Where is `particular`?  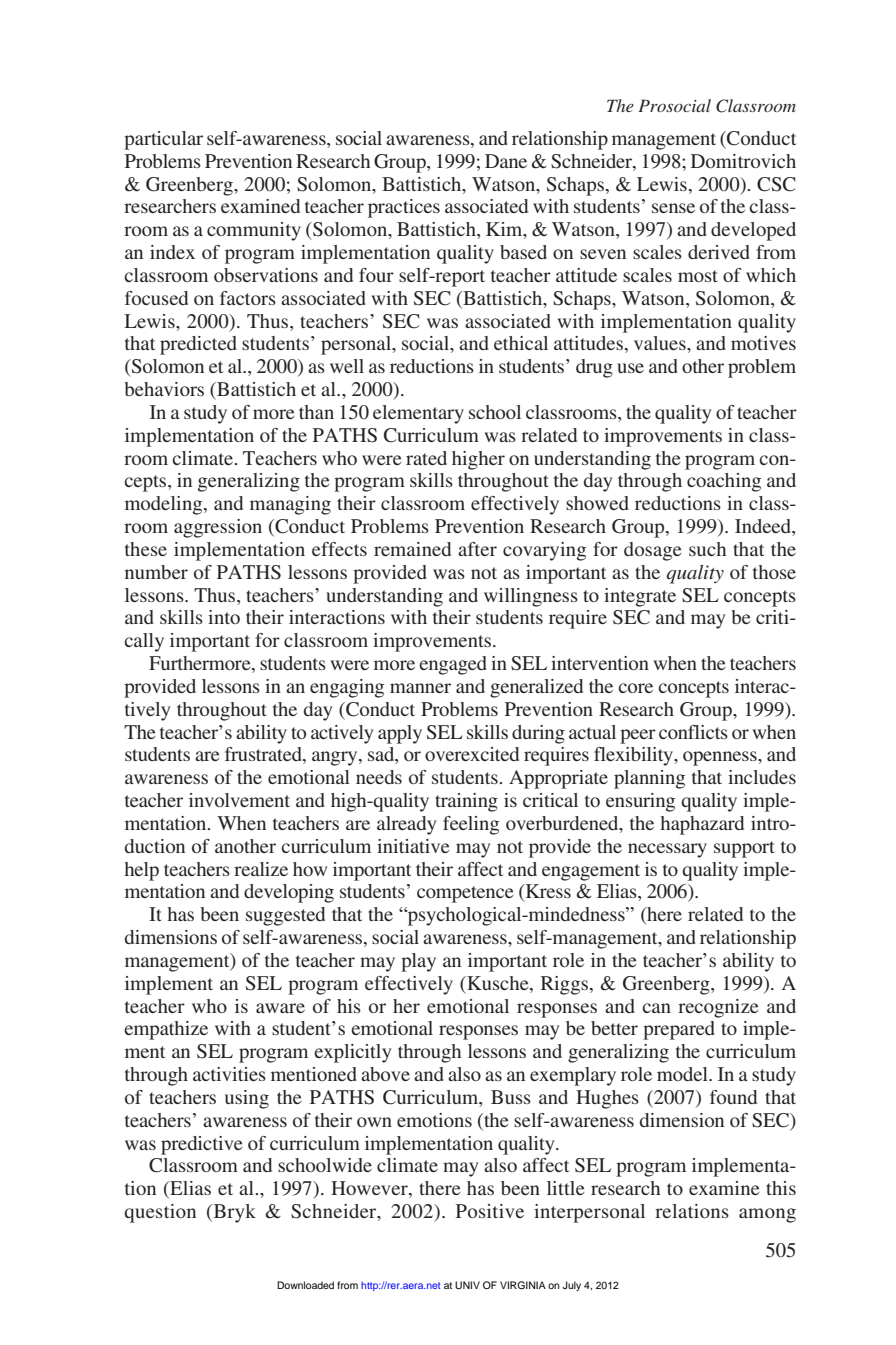 particular is located at coordinates (163, 140).
